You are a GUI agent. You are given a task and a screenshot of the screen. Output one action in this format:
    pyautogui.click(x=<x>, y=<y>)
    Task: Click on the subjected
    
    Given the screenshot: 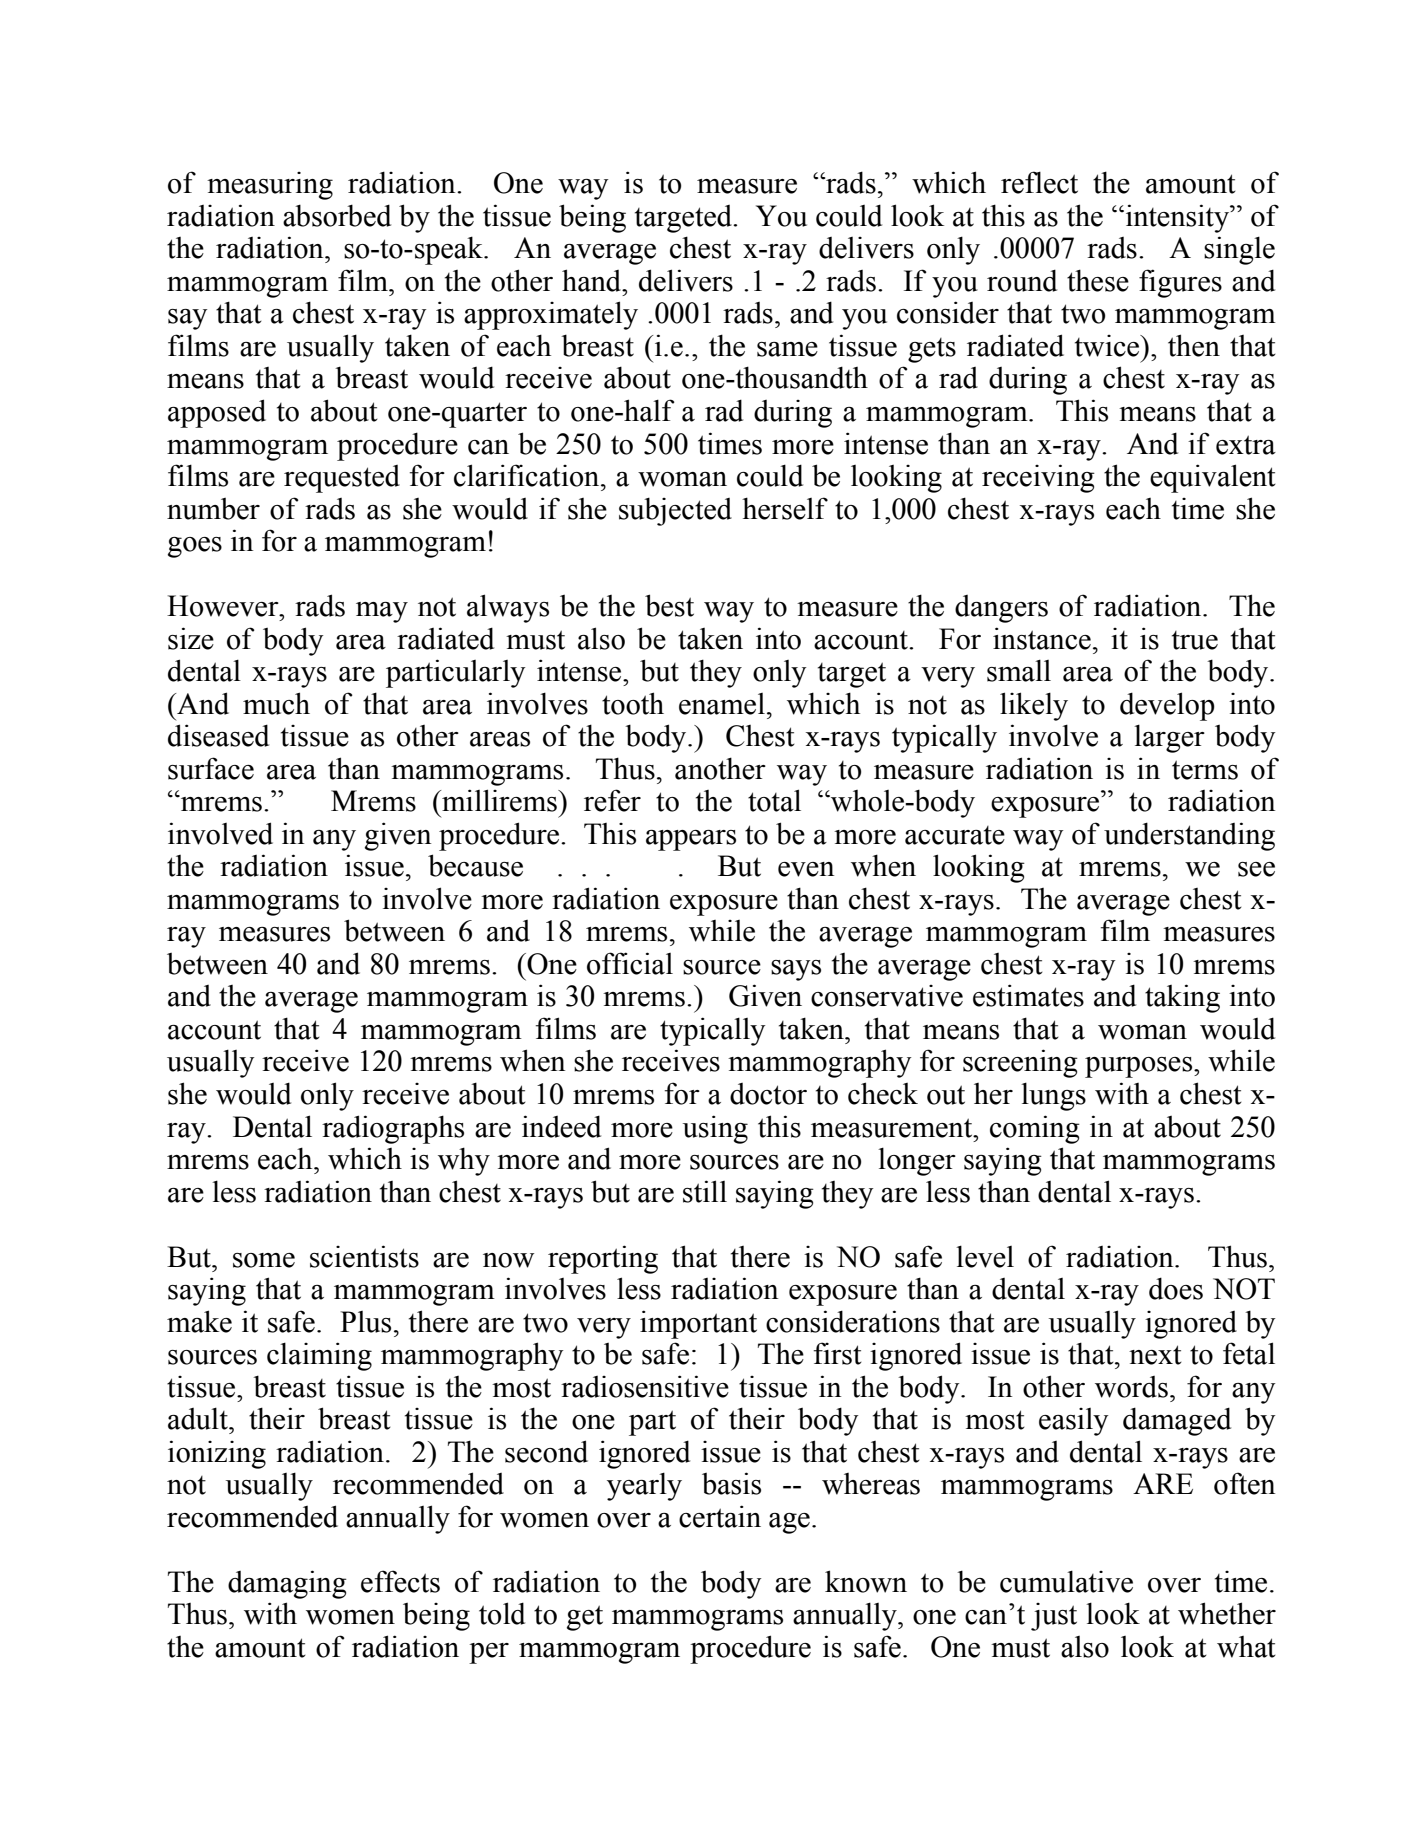 What is the action you would take?
    pyautogui.click(x=675, y=511)
